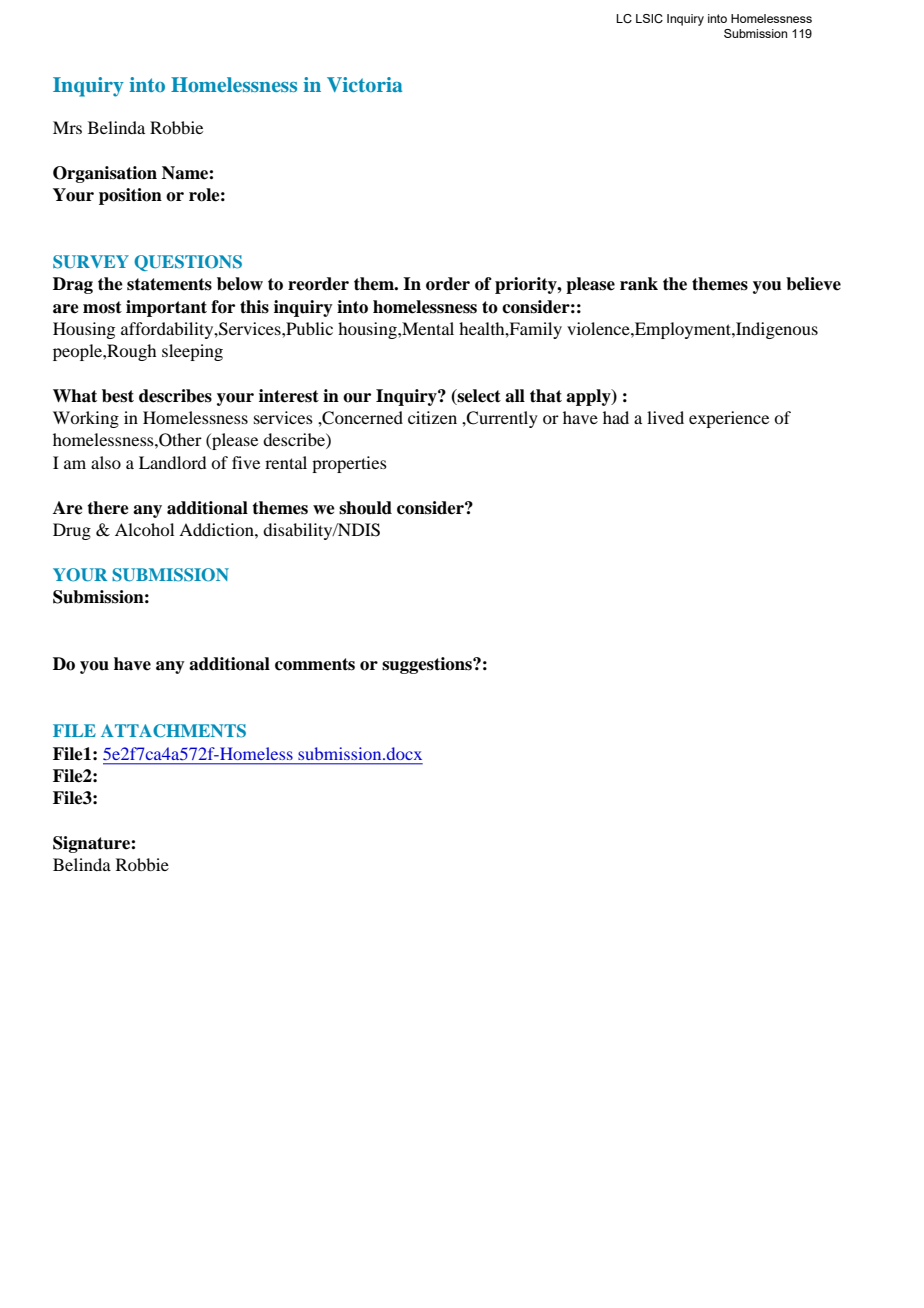  Describe the element at coordinates (639, 284) in the document. I see `rank` at that location.
